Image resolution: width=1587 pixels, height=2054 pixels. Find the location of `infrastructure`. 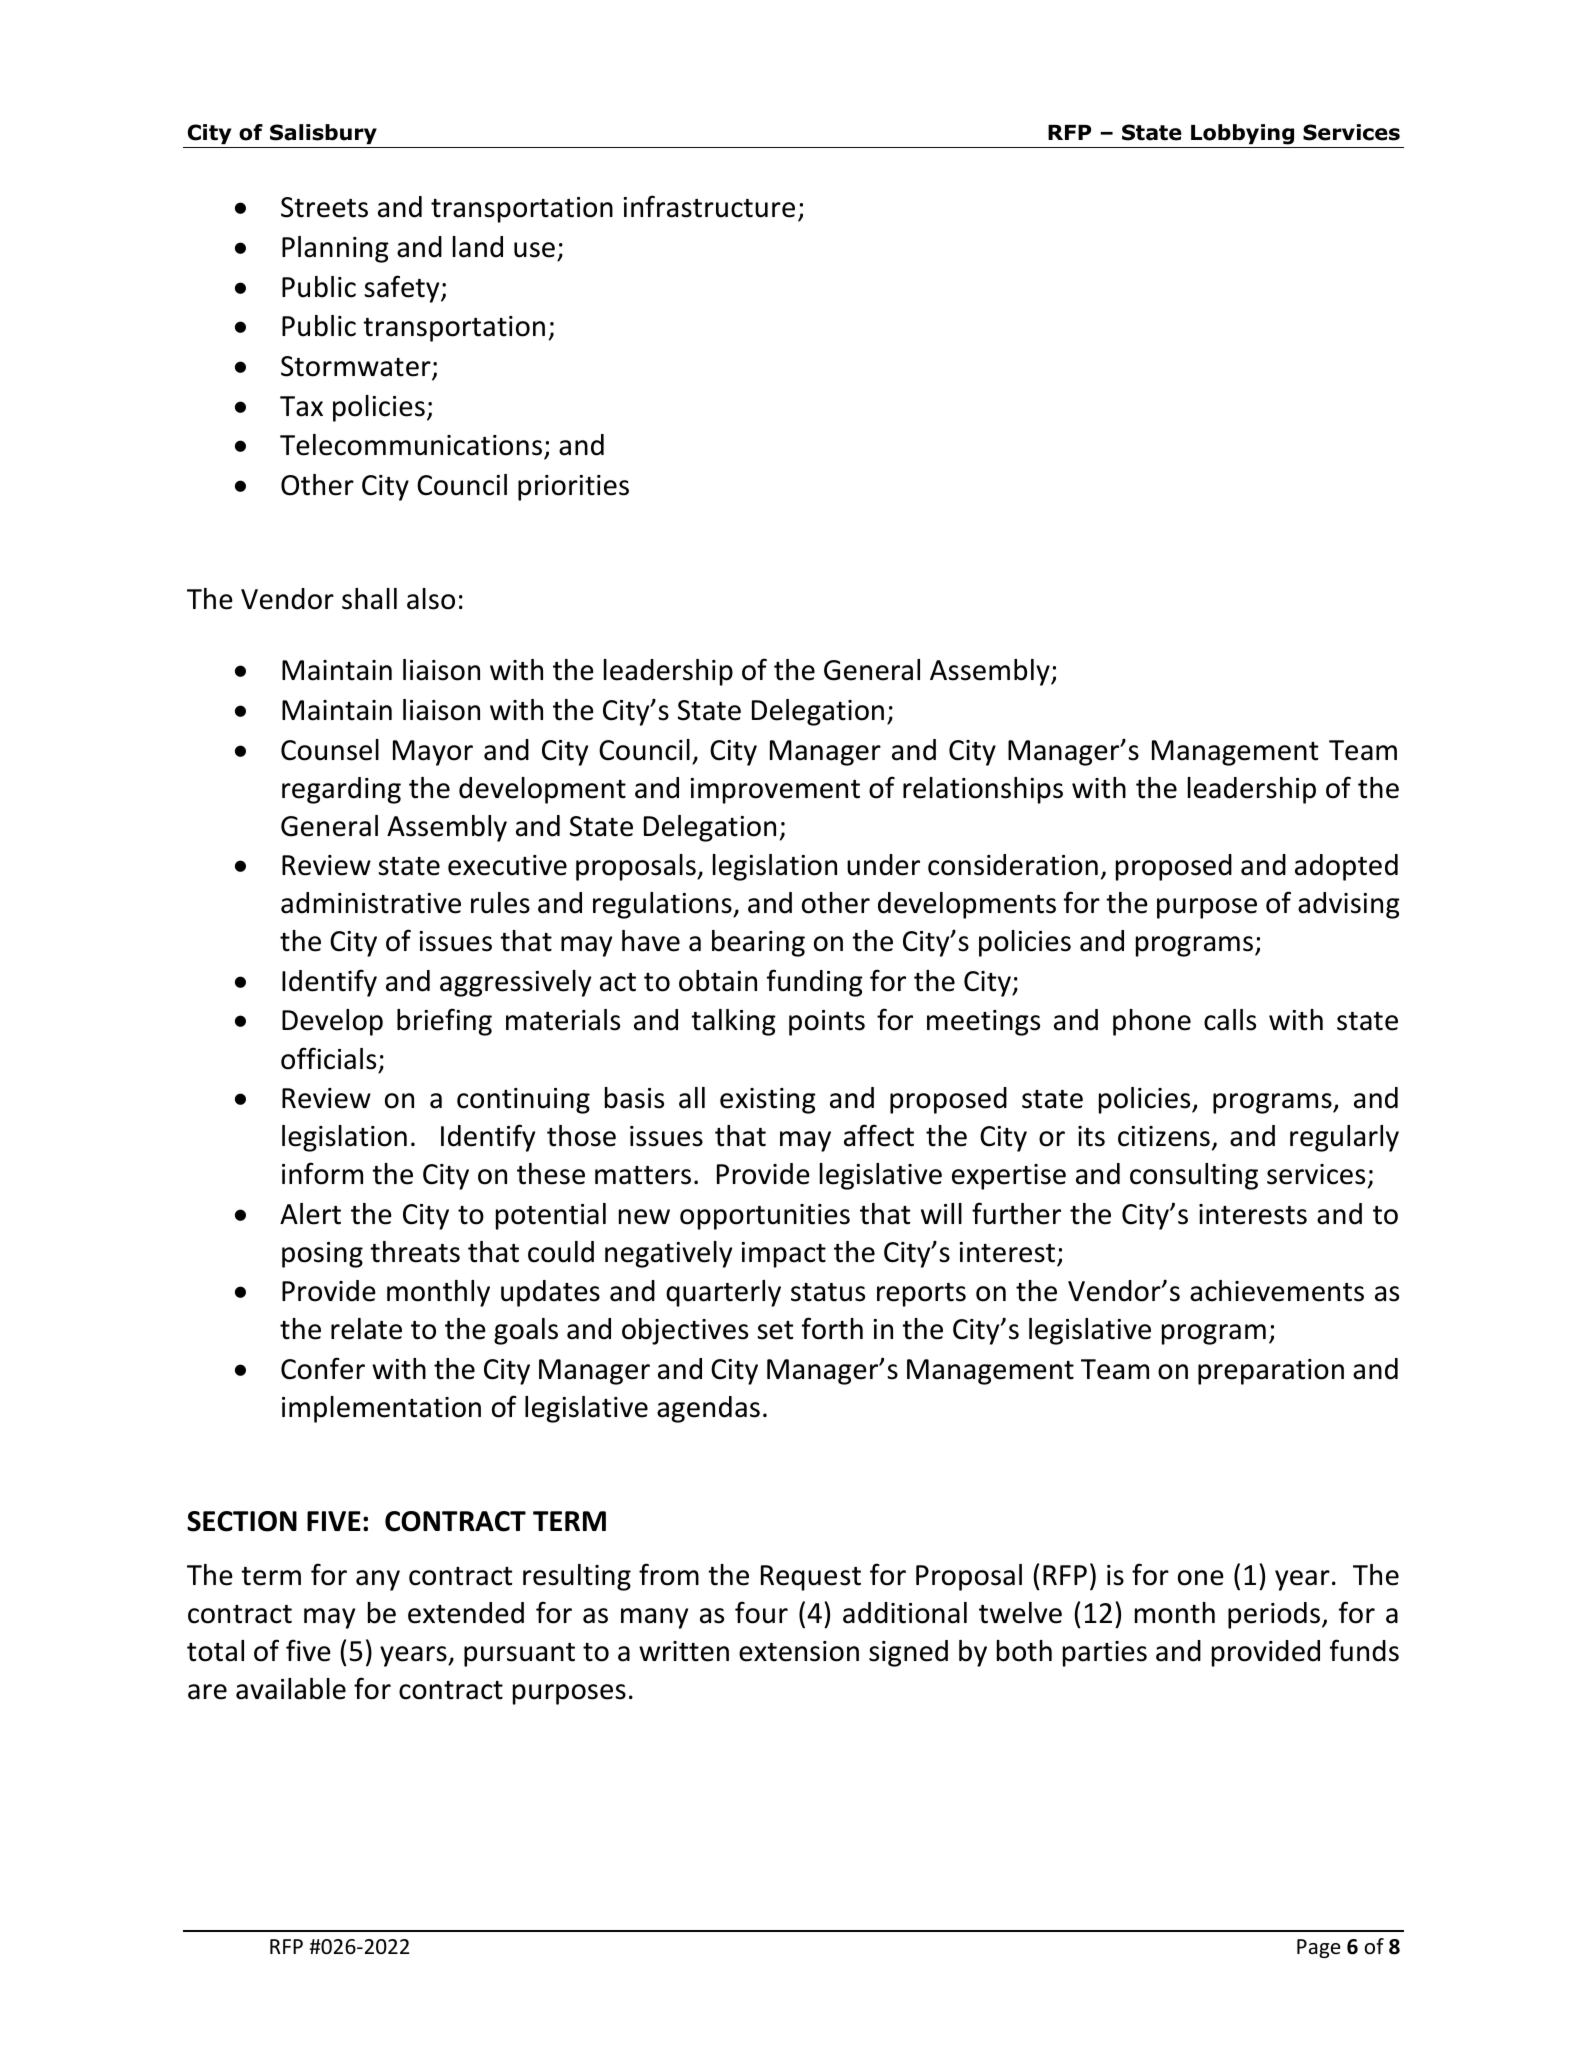

infrastructure is located at coordinates (709, 206).
